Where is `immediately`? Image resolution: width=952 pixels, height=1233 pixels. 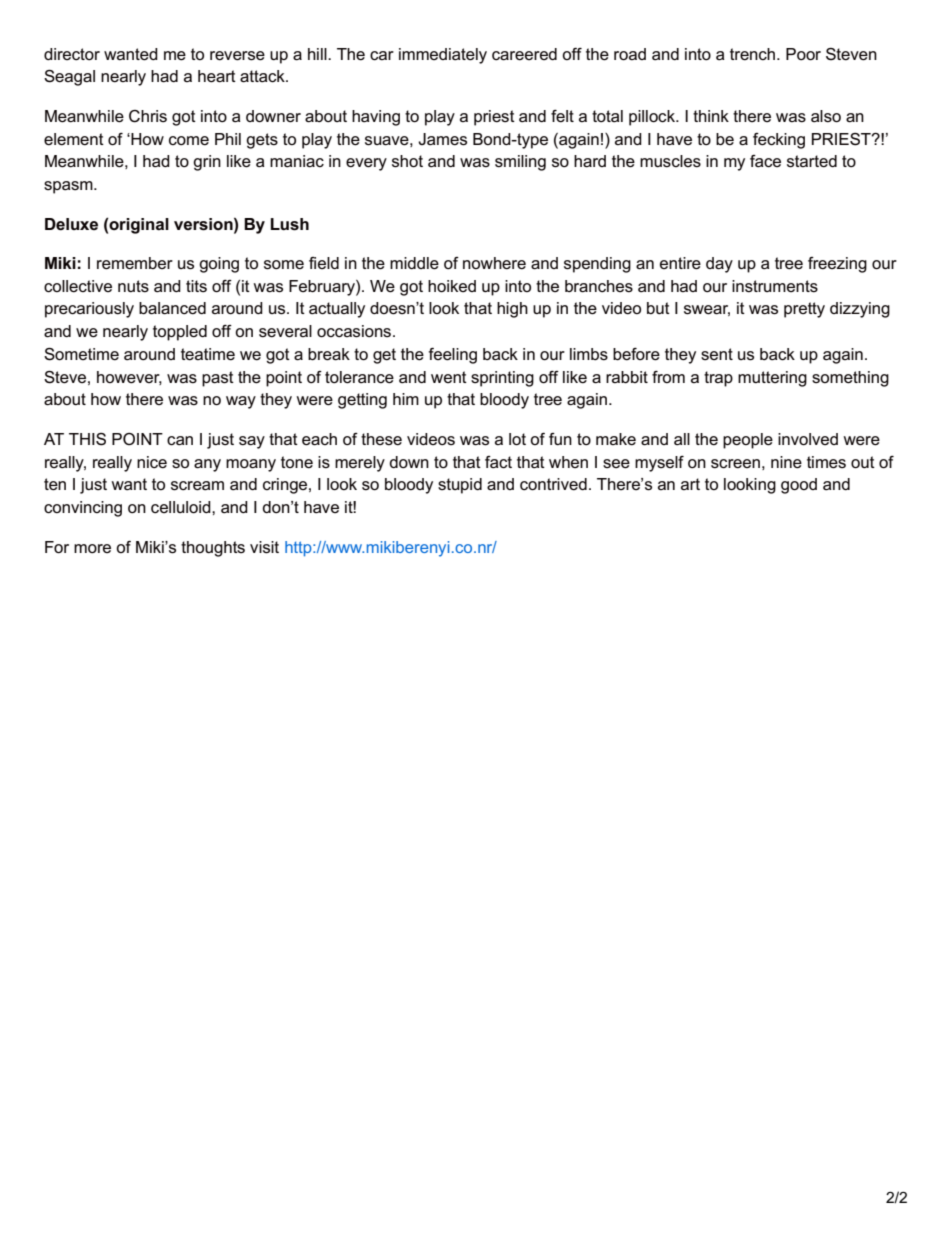 immediately is located at coordinates (443, 56).
